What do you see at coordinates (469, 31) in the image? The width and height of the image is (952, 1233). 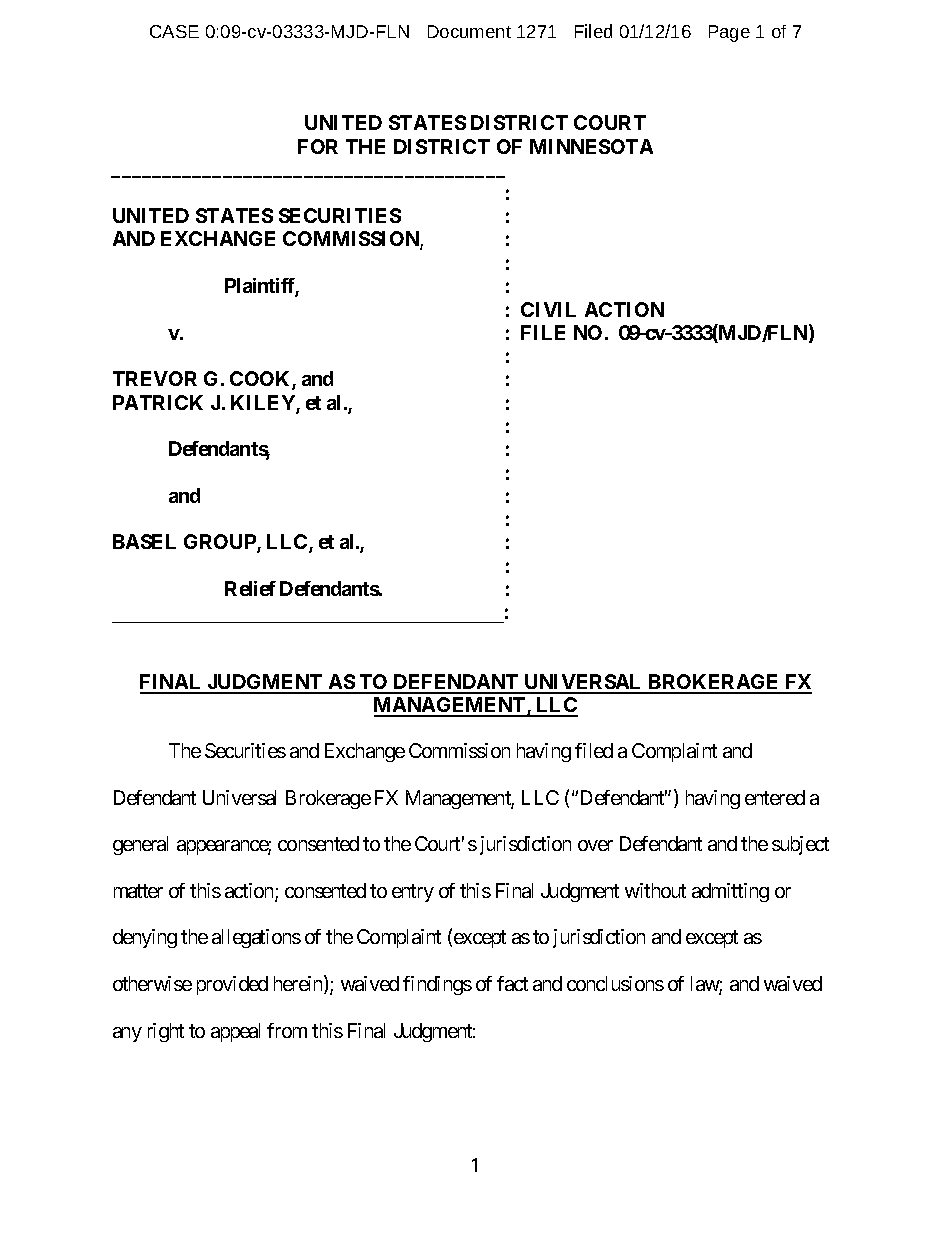 I see `Document` at bounding box center [469, 31].
